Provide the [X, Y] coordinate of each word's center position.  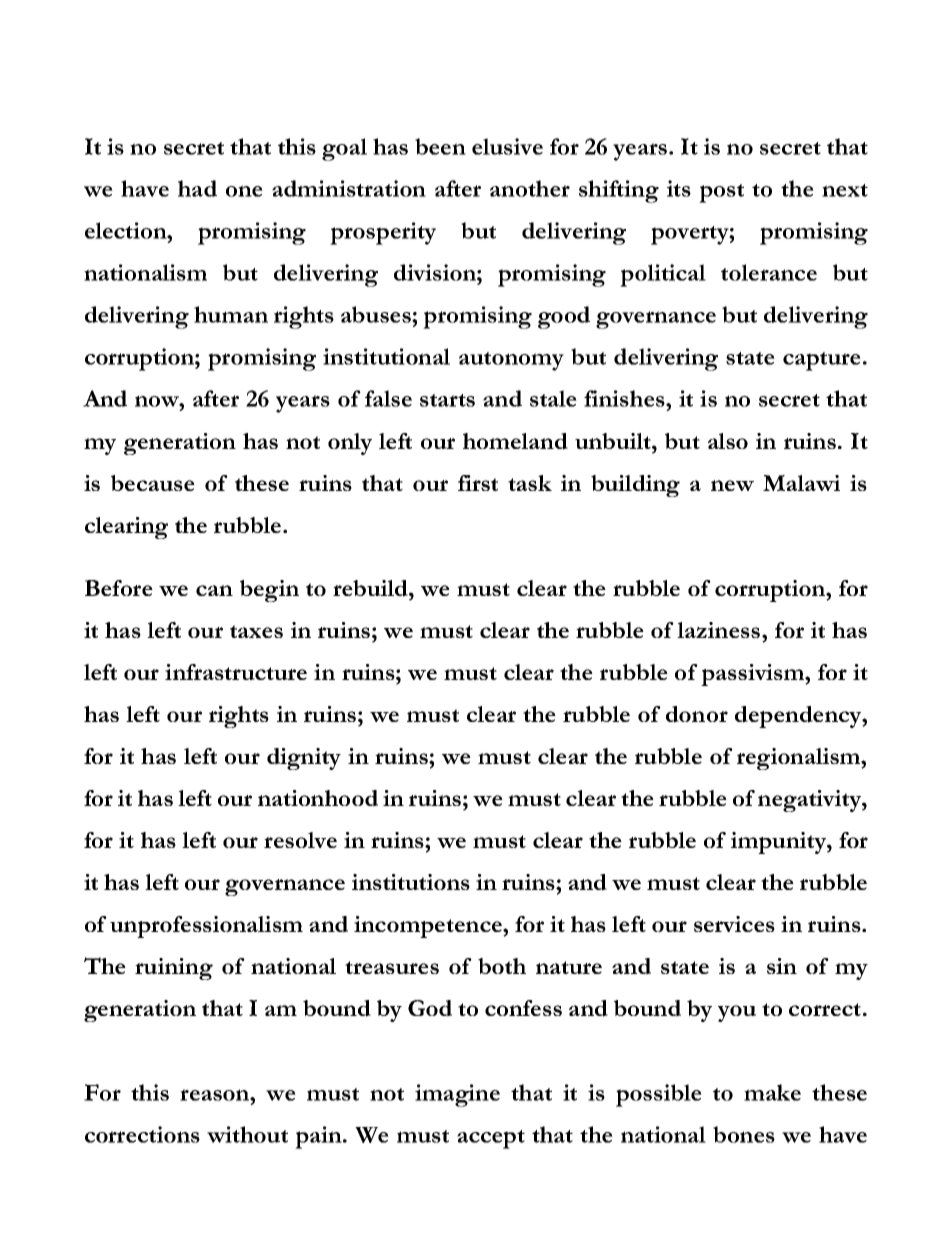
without [247, 1134]
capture [822, 361]
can [214, 590]
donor [697, 714]
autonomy [511, 361]
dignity [304, 759]
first [478, 483]
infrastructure [236, 672]
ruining [174, 969]
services [734, 924]
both [502, 966]
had [197, 188]
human [231, 314]
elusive [507, 146]
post [721, 193]
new [732, 485]
